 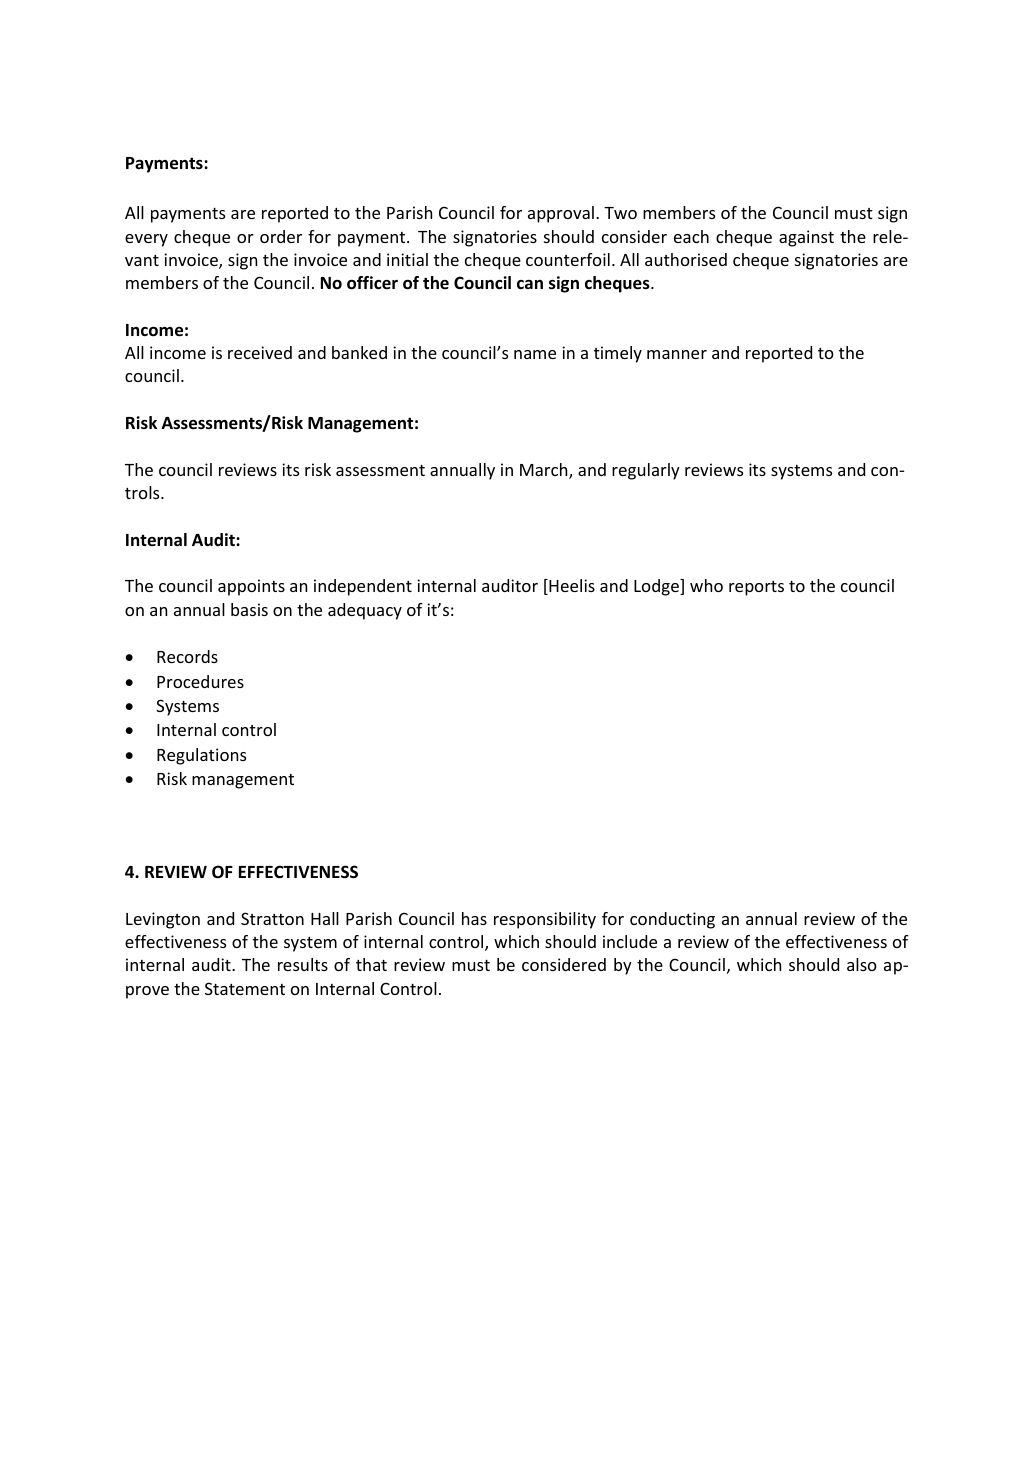 I want to click on Statement, so click(x=245, y=988).
